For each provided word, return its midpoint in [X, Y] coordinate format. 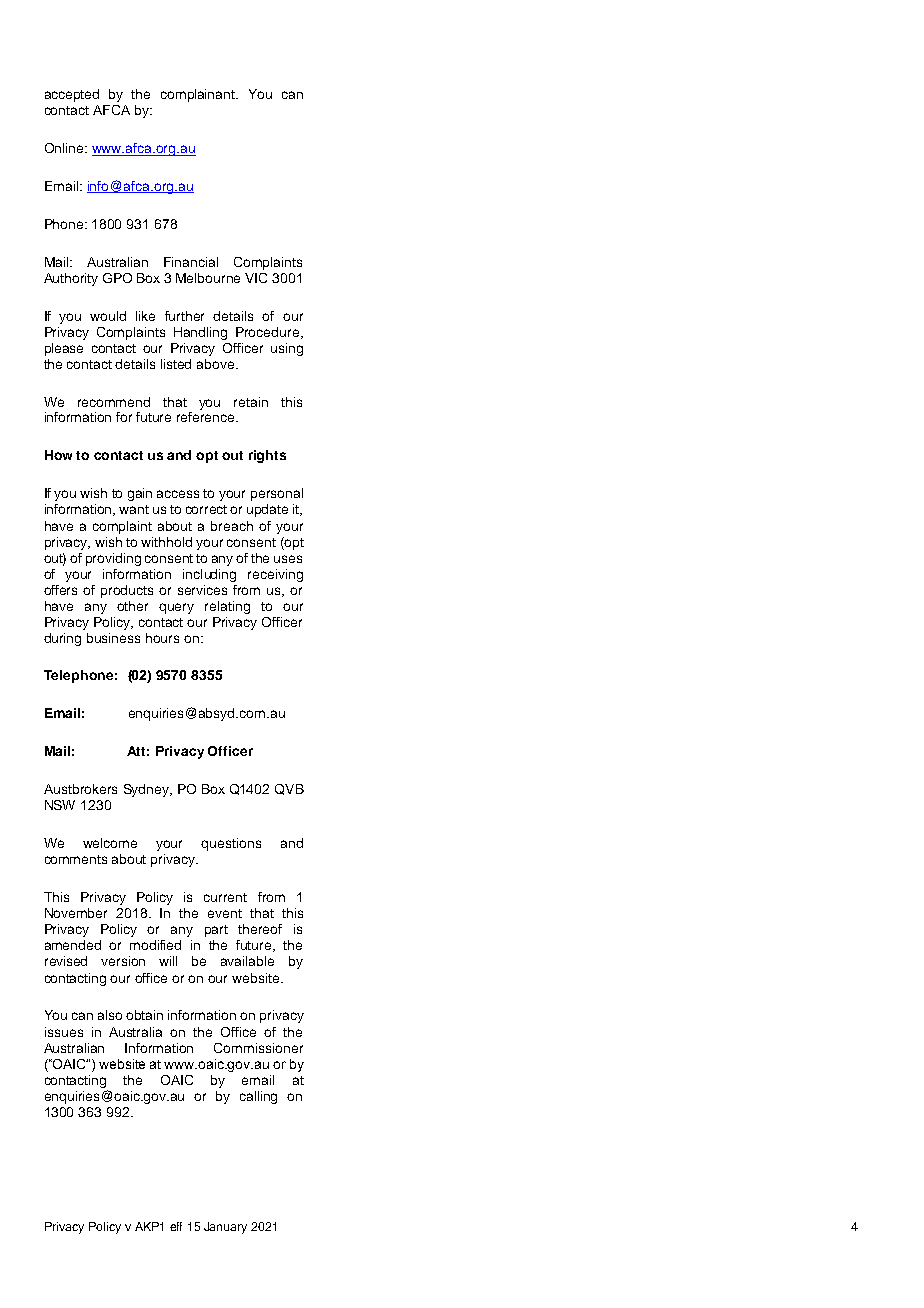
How [58, 455]
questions [231, 844]
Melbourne [208, 278]
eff [176, 1226]
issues [64, 1032]
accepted [72, 95]
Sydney [147, 790]
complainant [199, 95]
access [178, 494]
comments [76, 859]
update [267, 510]
